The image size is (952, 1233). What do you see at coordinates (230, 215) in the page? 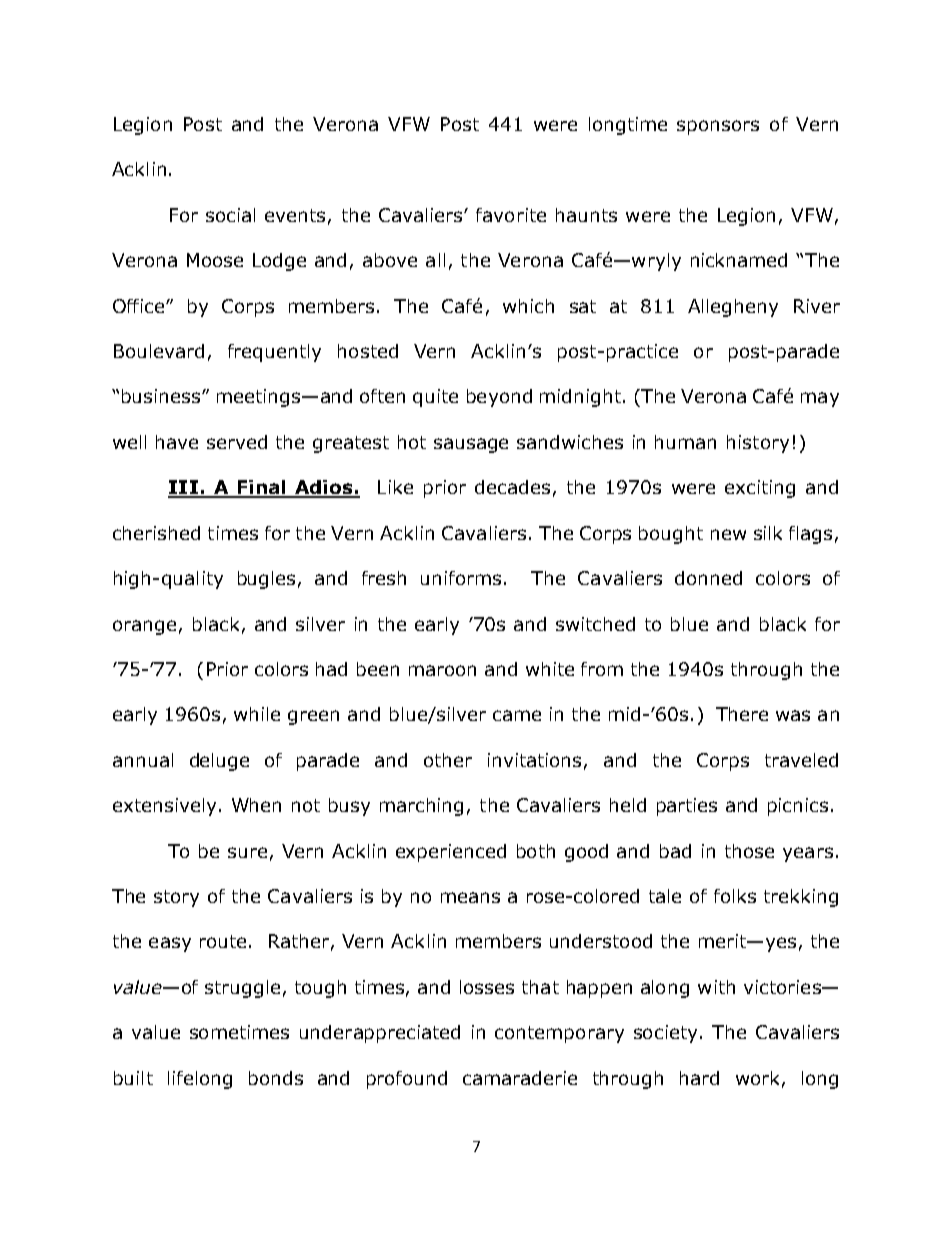
I see `social` at bounding box center [230, 215].
